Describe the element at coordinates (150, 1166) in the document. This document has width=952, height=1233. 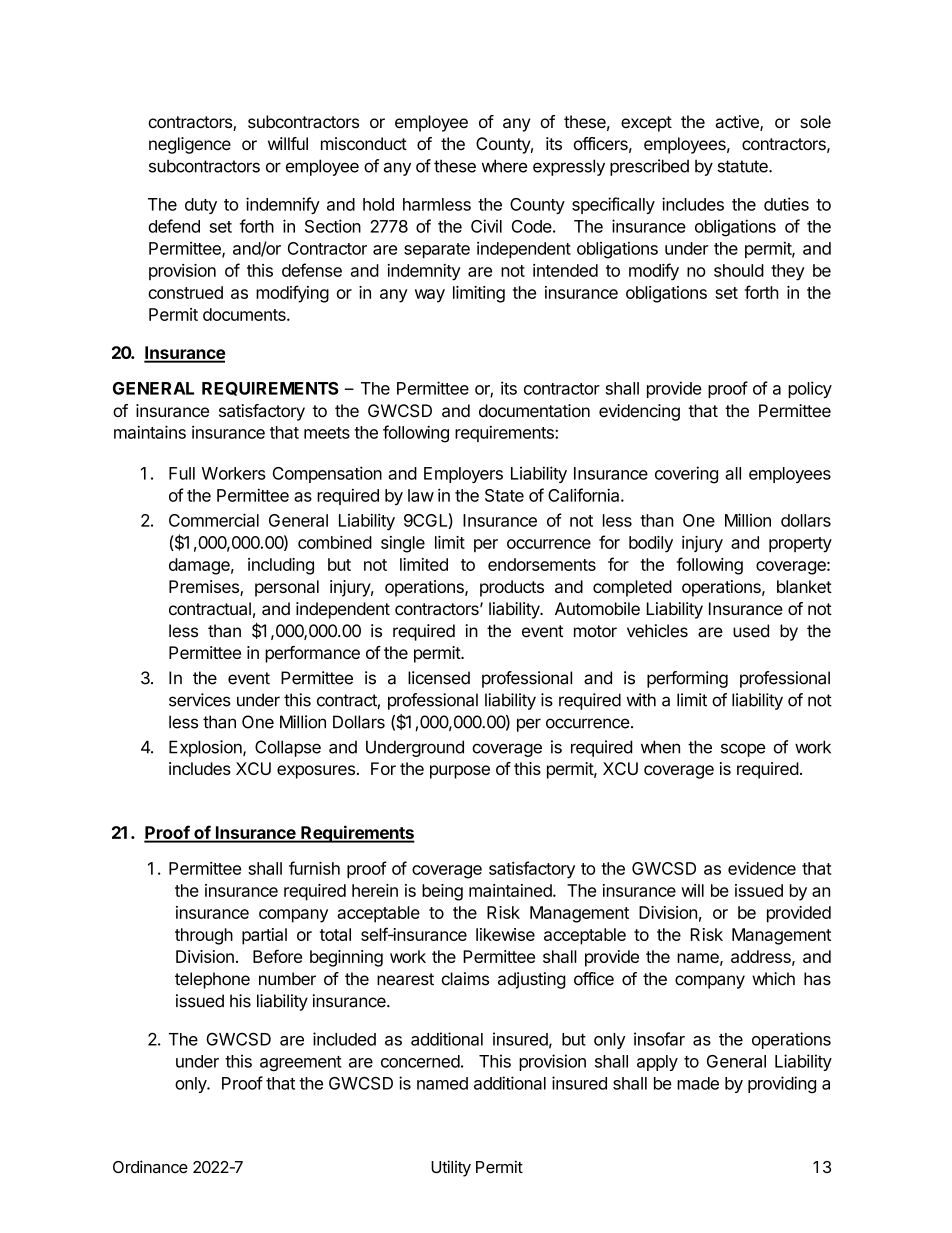
I see `Ordinance` at that location.
